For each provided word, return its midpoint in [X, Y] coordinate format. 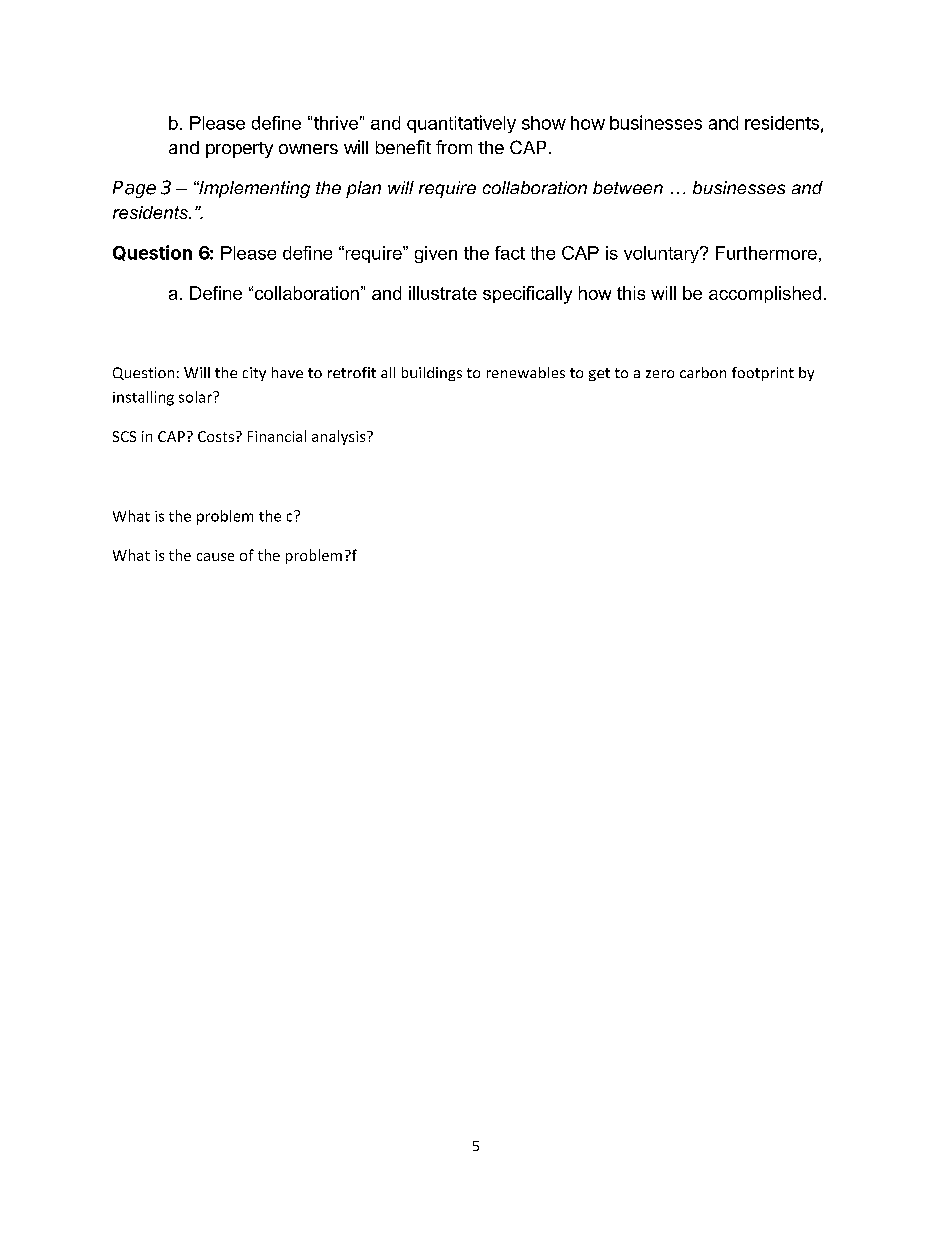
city [254, 374]
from [454, 147]
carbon [703, 372]
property [239, 150]
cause [215, 557]
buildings [432, 374]
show [544, 123]
